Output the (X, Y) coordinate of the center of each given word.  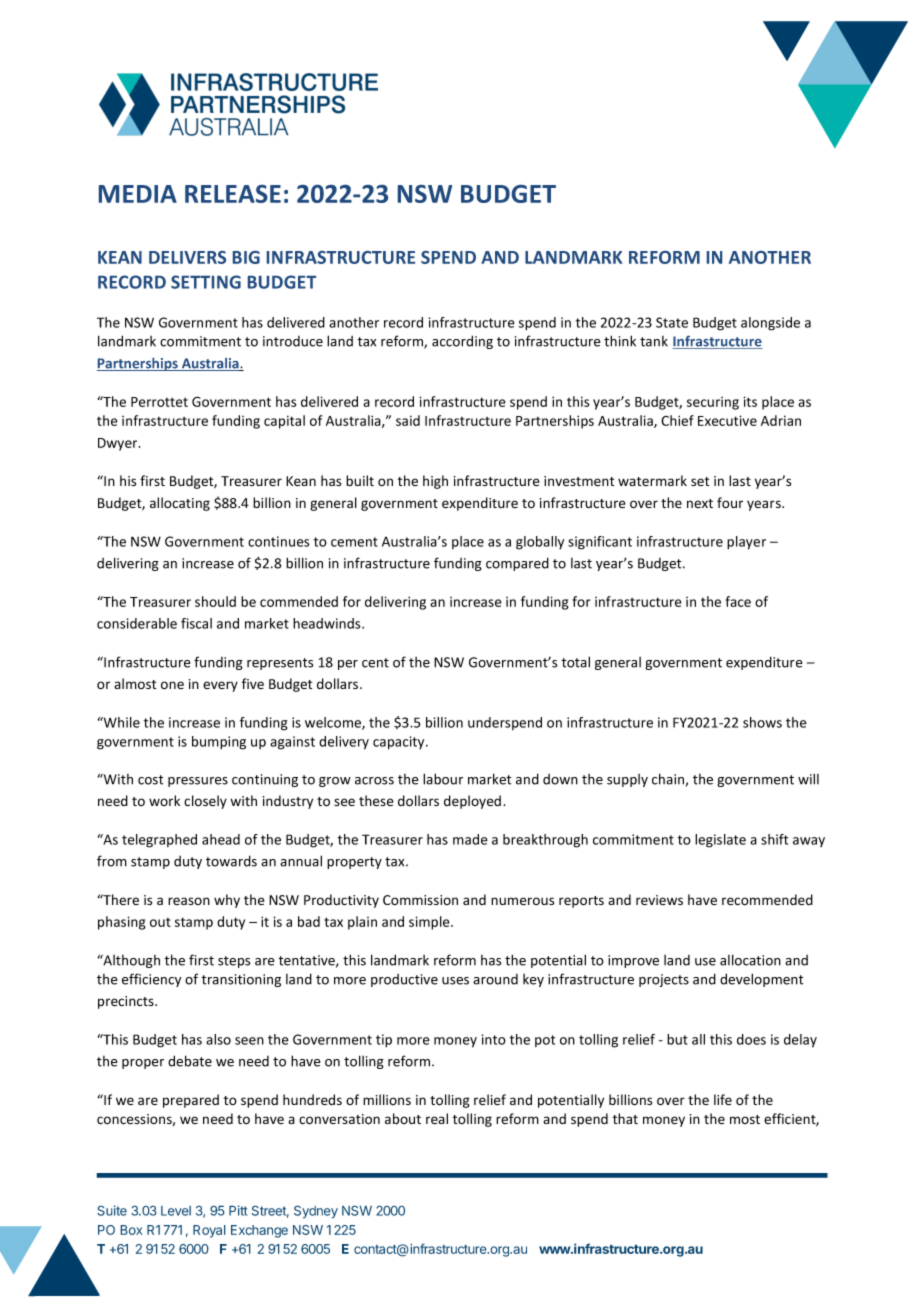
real (437, 1119)
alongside (770, 324)
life (723, 1100)
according (462, 342)
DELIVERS (187, 257)
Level (176, 1211)
